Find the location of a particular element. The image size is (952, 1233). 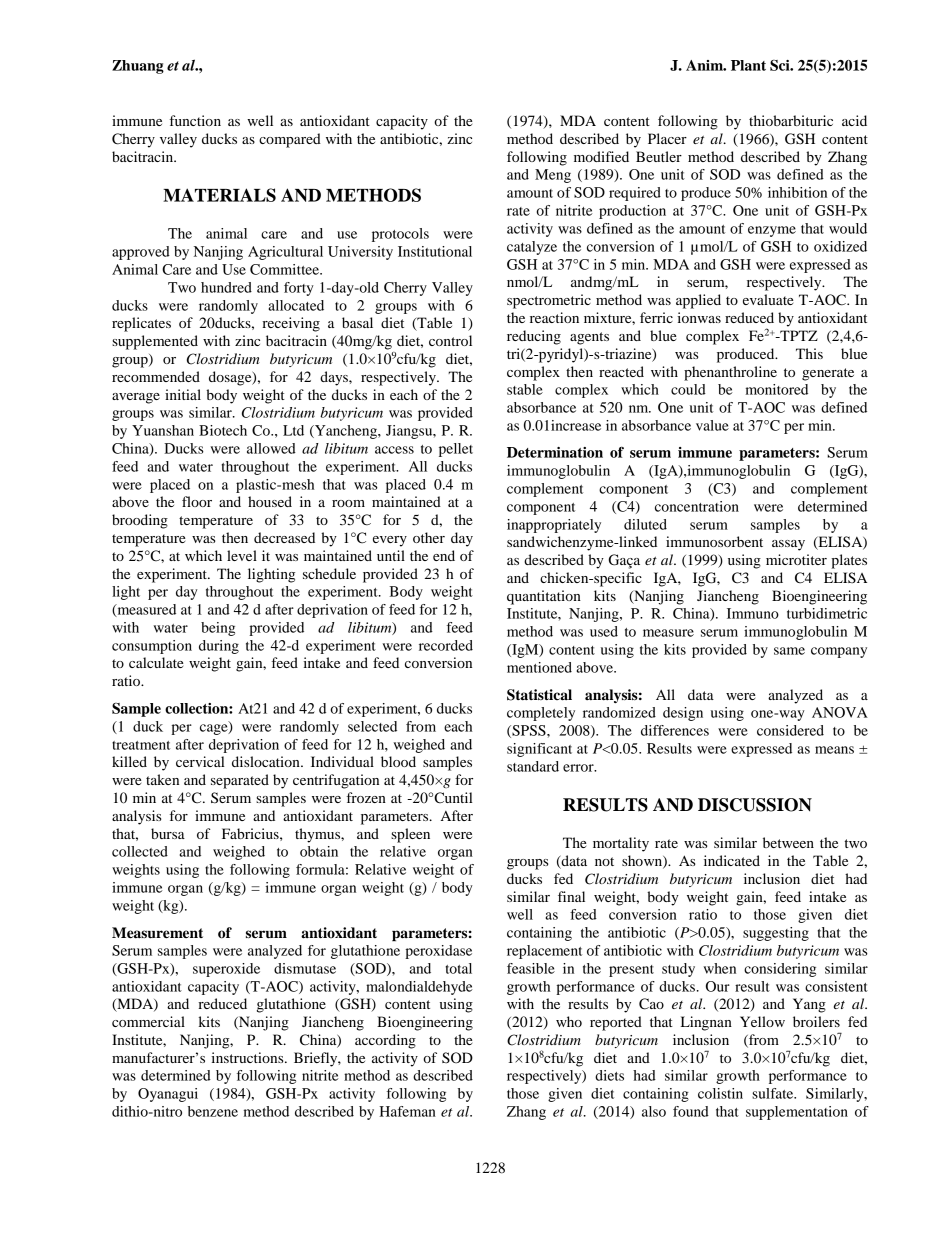

pellet is located at coordinates (456, 450).
